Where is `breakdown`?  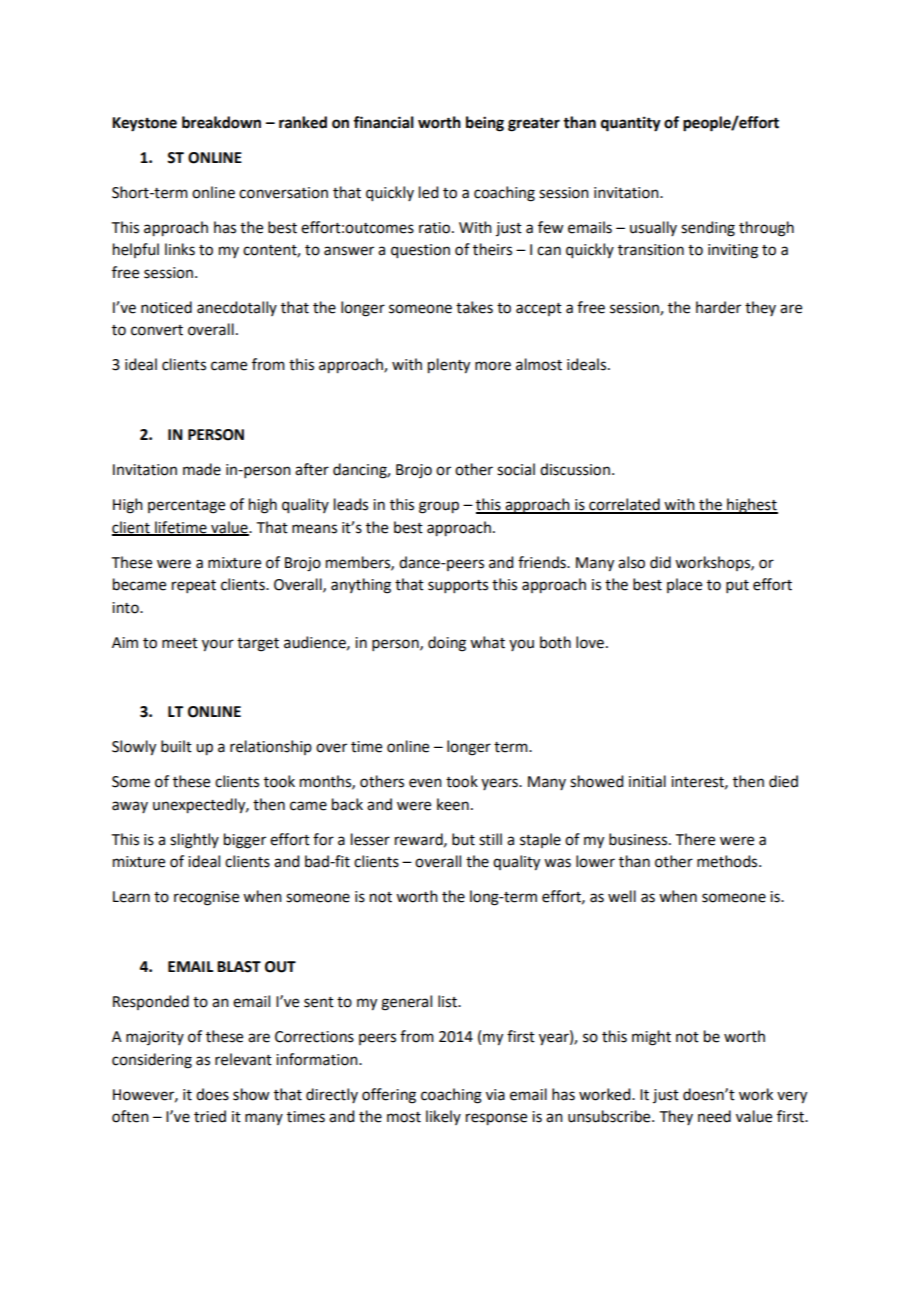
breakdown is located at coordinates (221, 122).
